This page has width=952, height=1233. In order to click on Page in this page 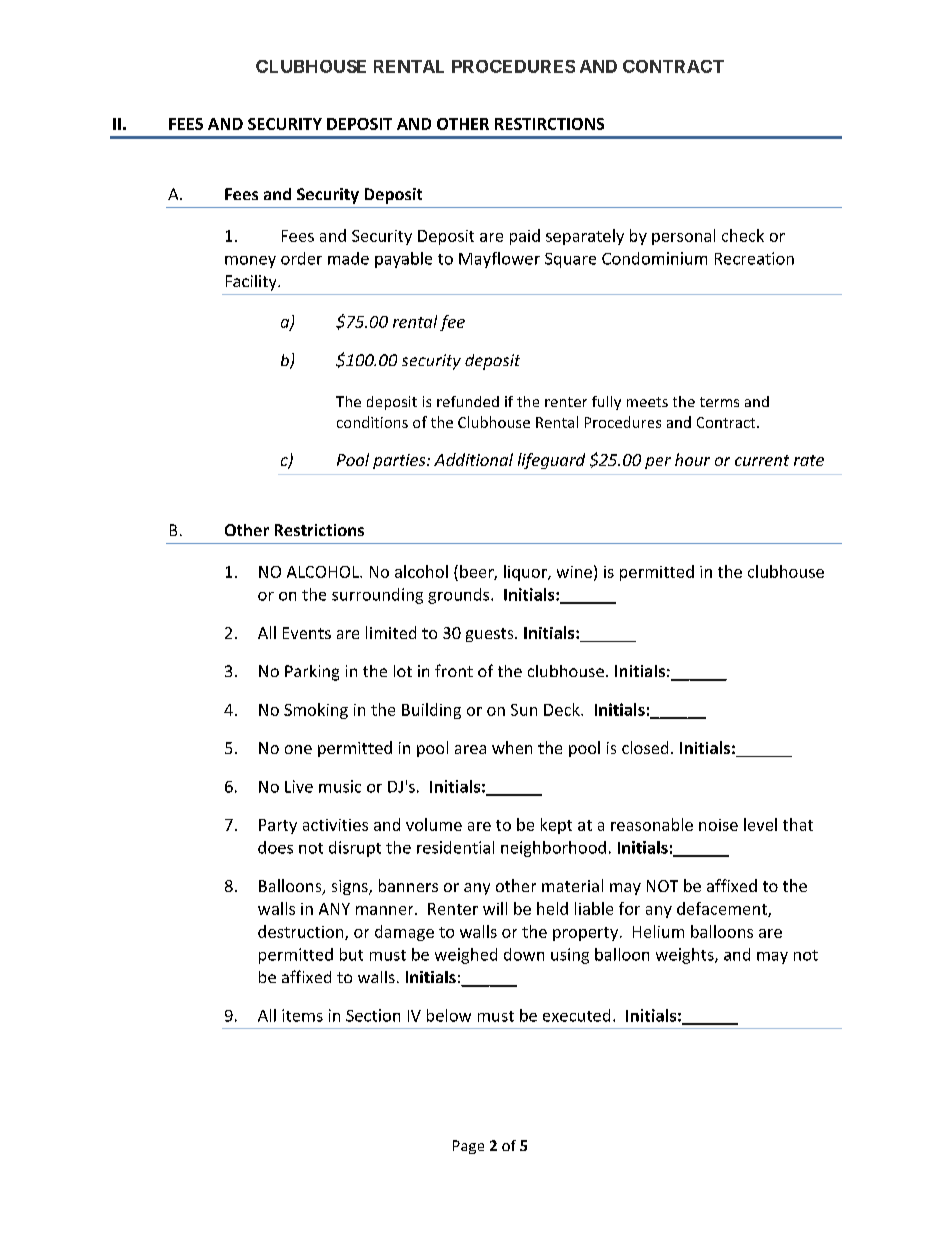, I will do `click(468, 1147)`.
